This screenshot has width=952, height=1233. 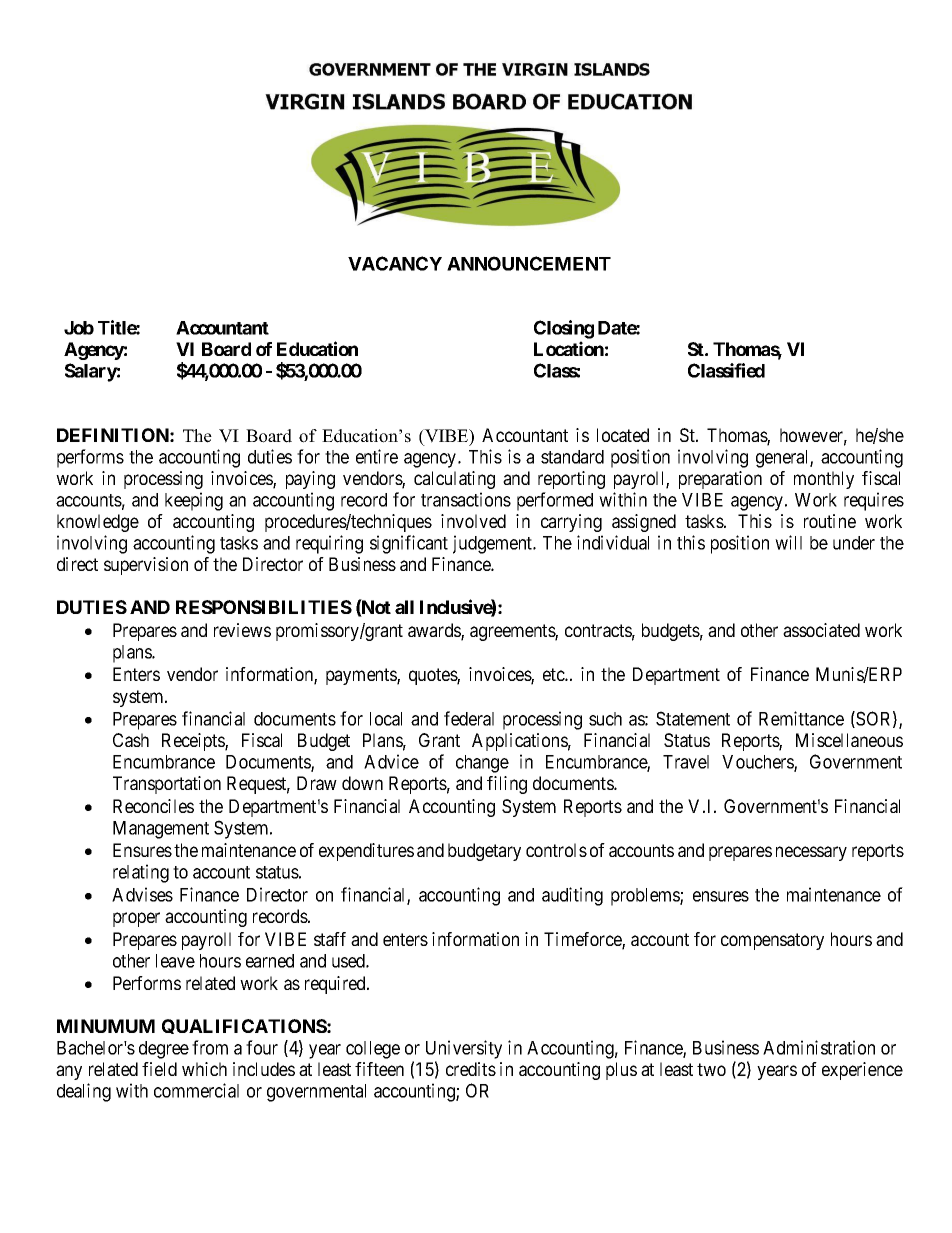 What do you see at coordinates (194, 501) in the screenshot?
I see `keeping` at bounding box center [194, 501].
